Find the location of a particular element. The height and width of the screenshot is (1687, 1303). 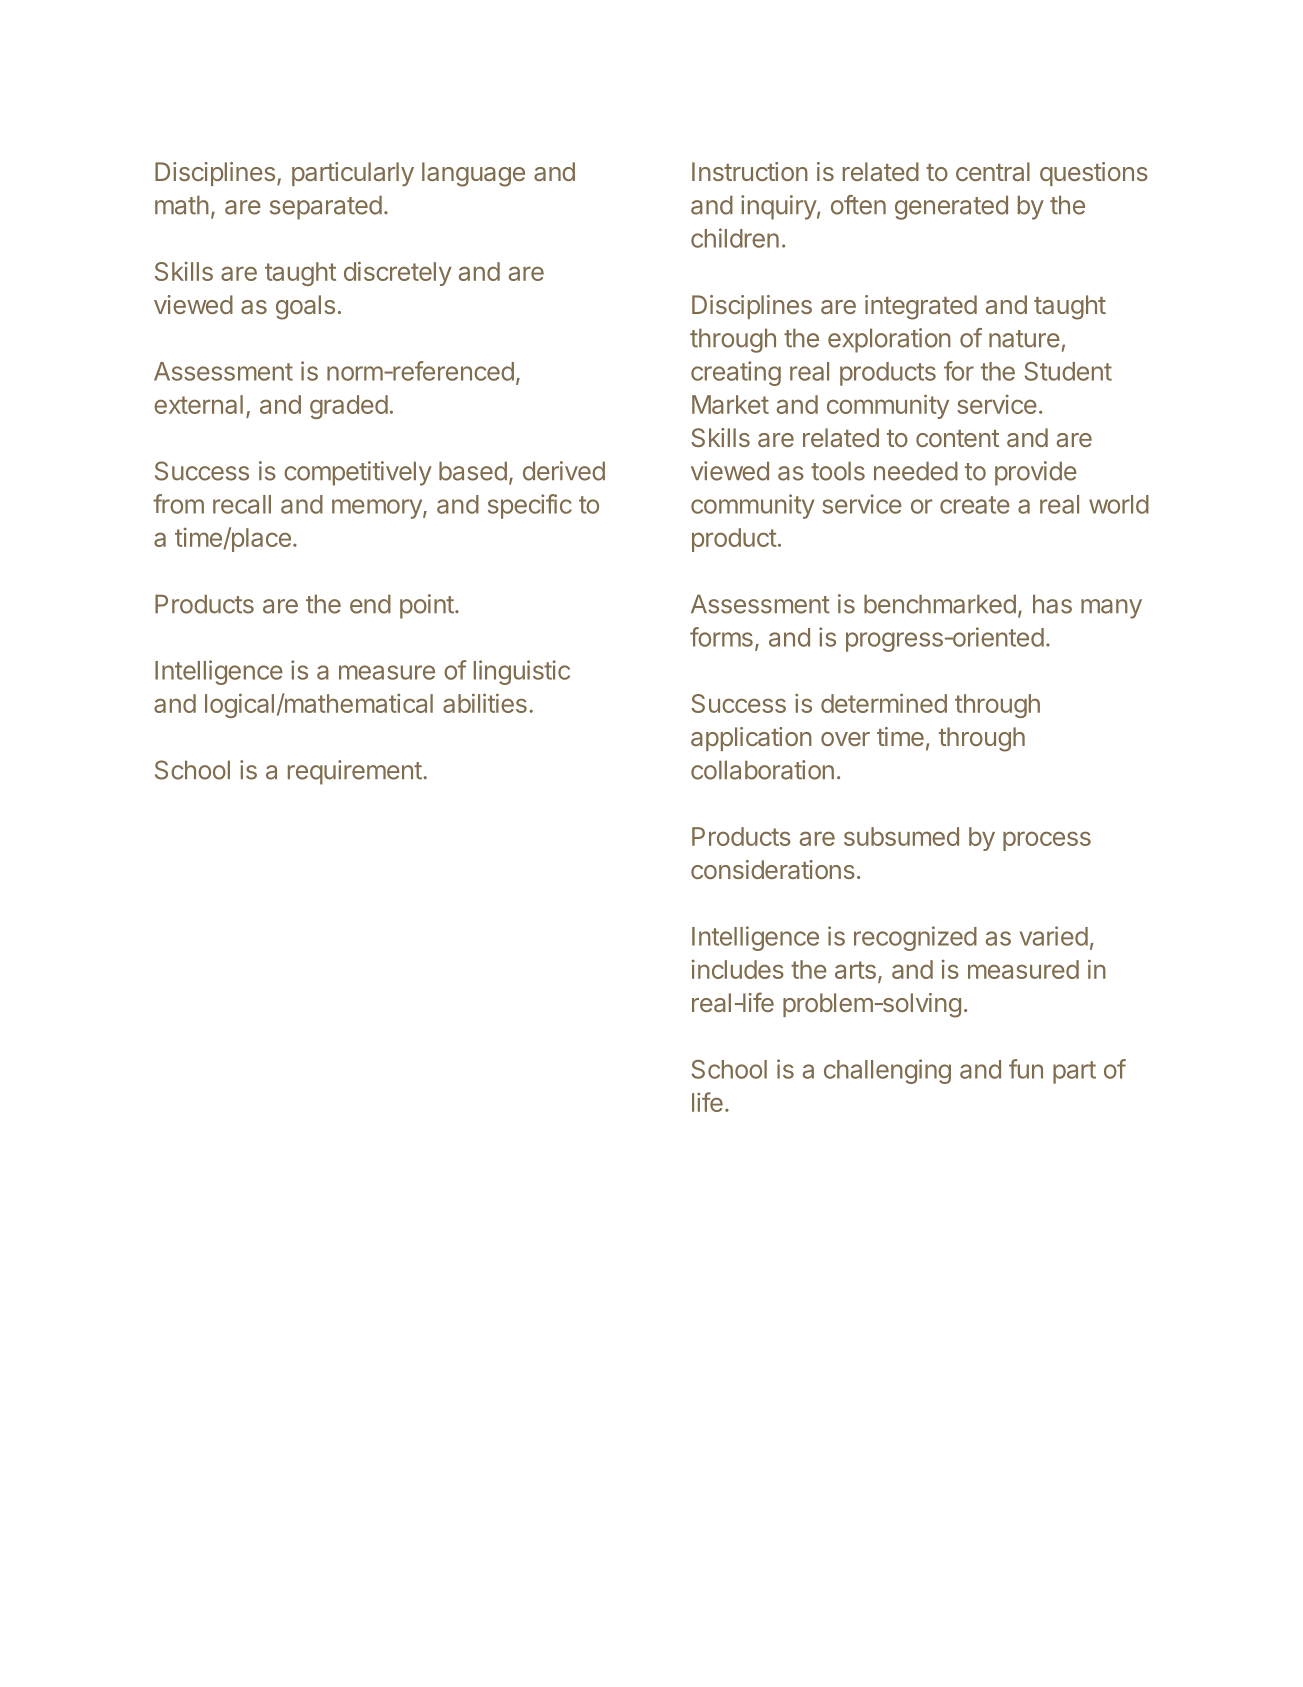

fun is located at coordinates (1026, 1069).
